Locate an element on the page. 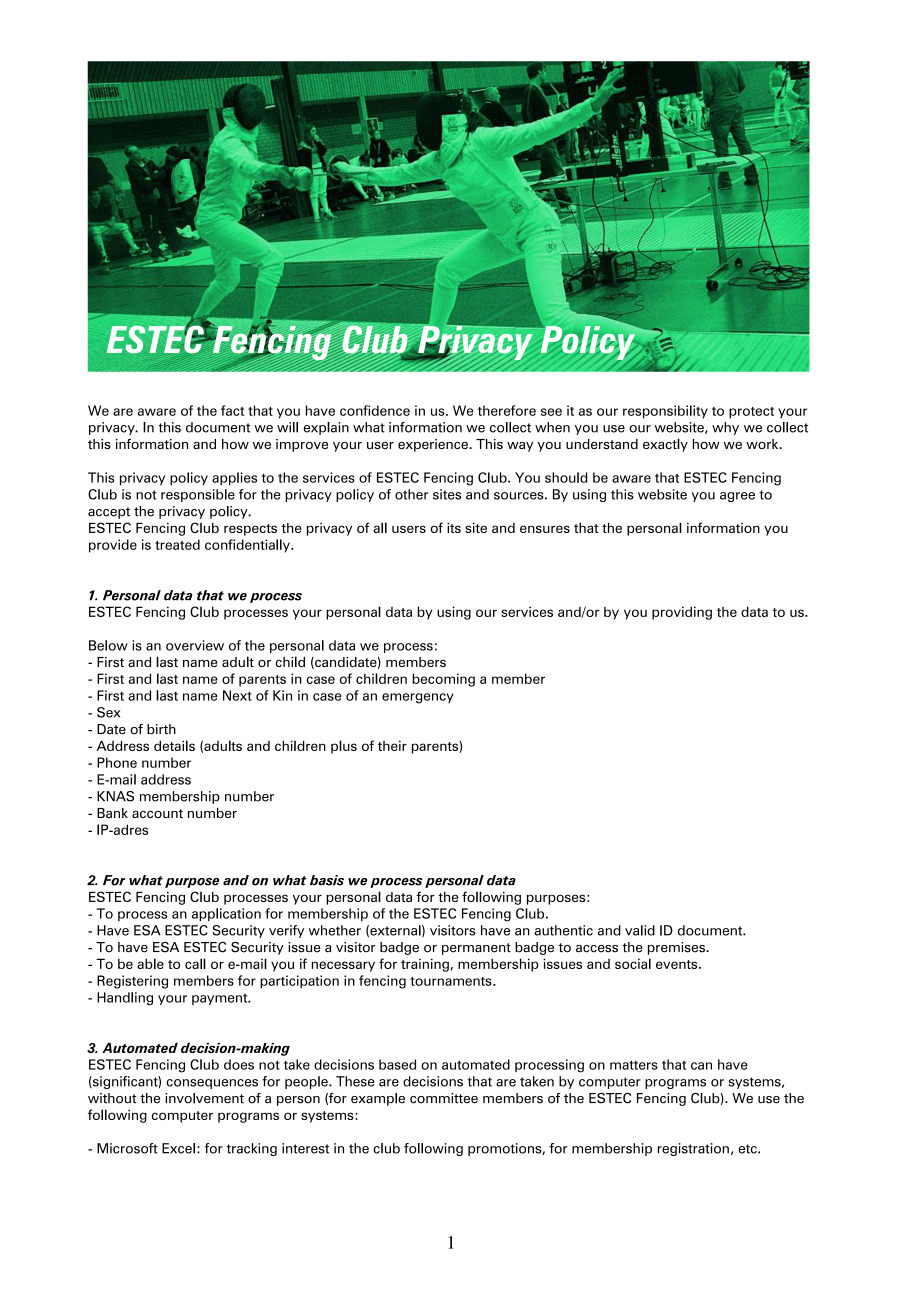 This page has width=924, height=1308. experience is located at coordinates (434, 445).
